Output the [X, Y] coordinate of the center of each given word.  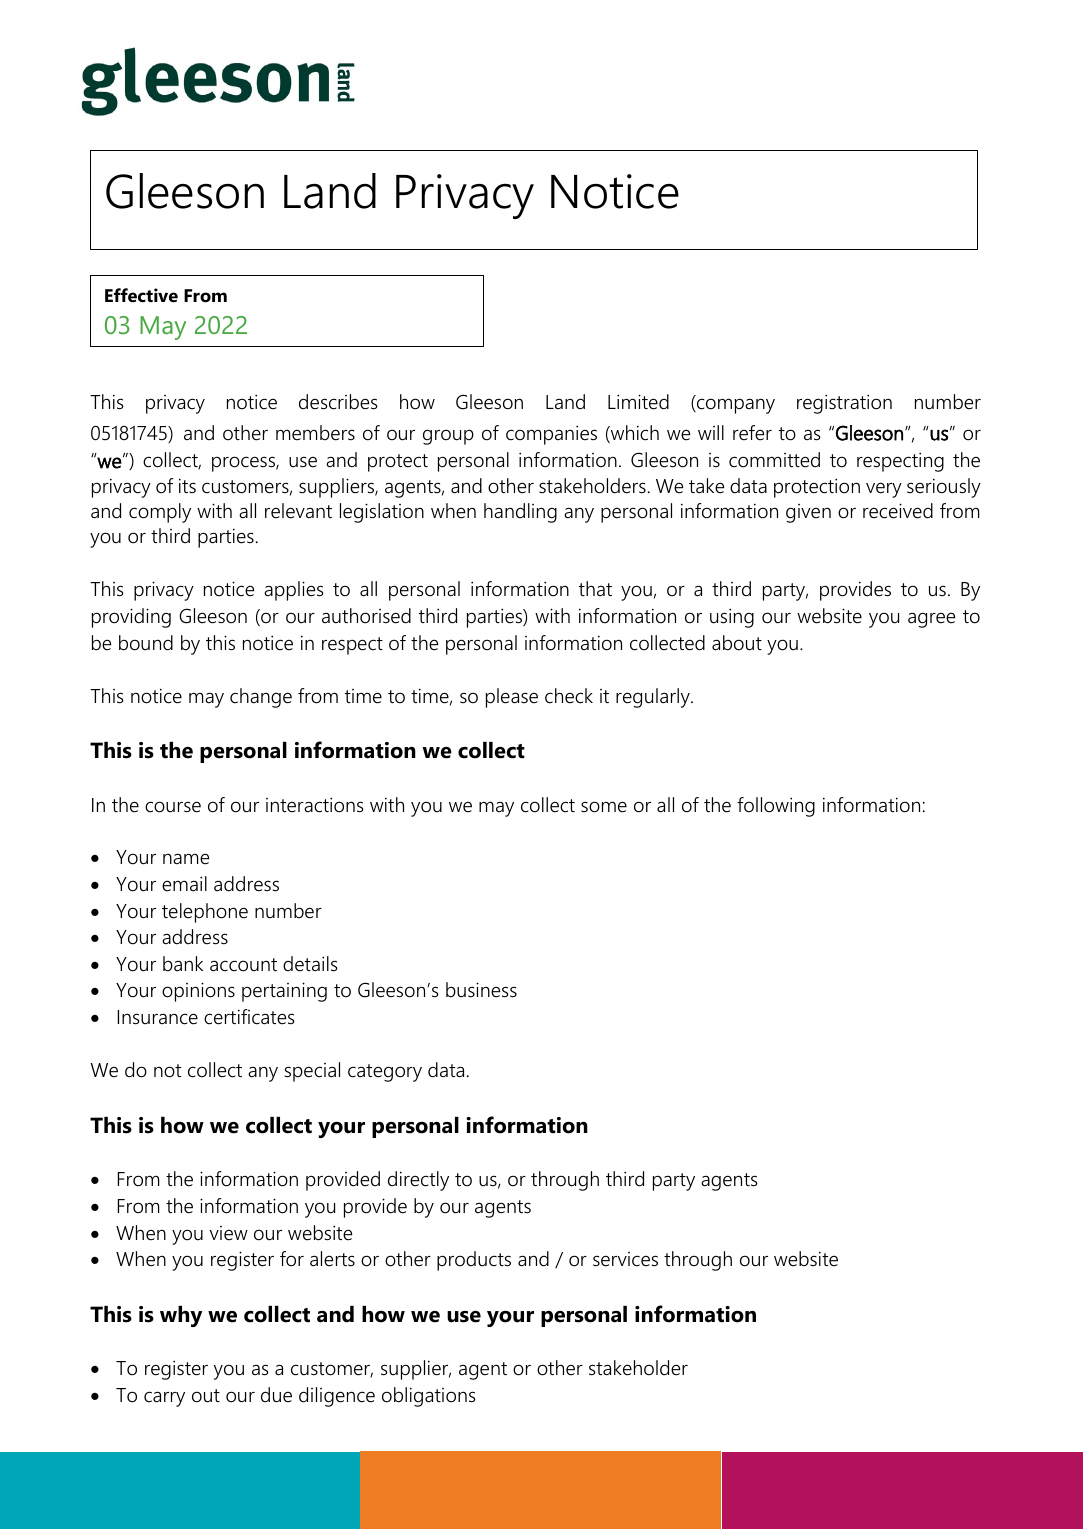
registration [844, 404]
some [604, 807]
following [776, 807]
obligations [429, 1397]
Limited [638, 402]
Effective [141, 295]
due [276, 1395]
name [186, 859]
